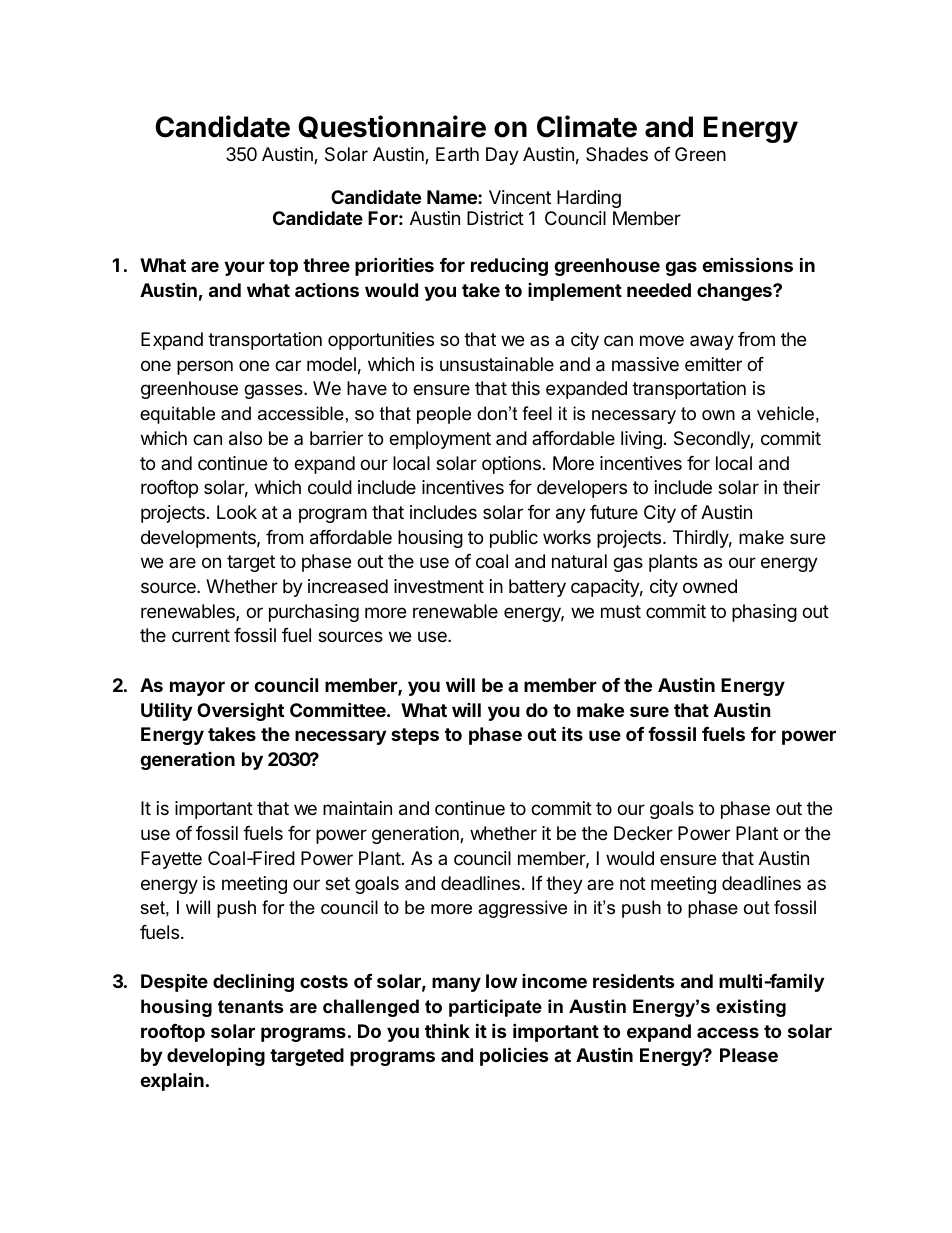  I want to click on owned, so click(710, 586).
